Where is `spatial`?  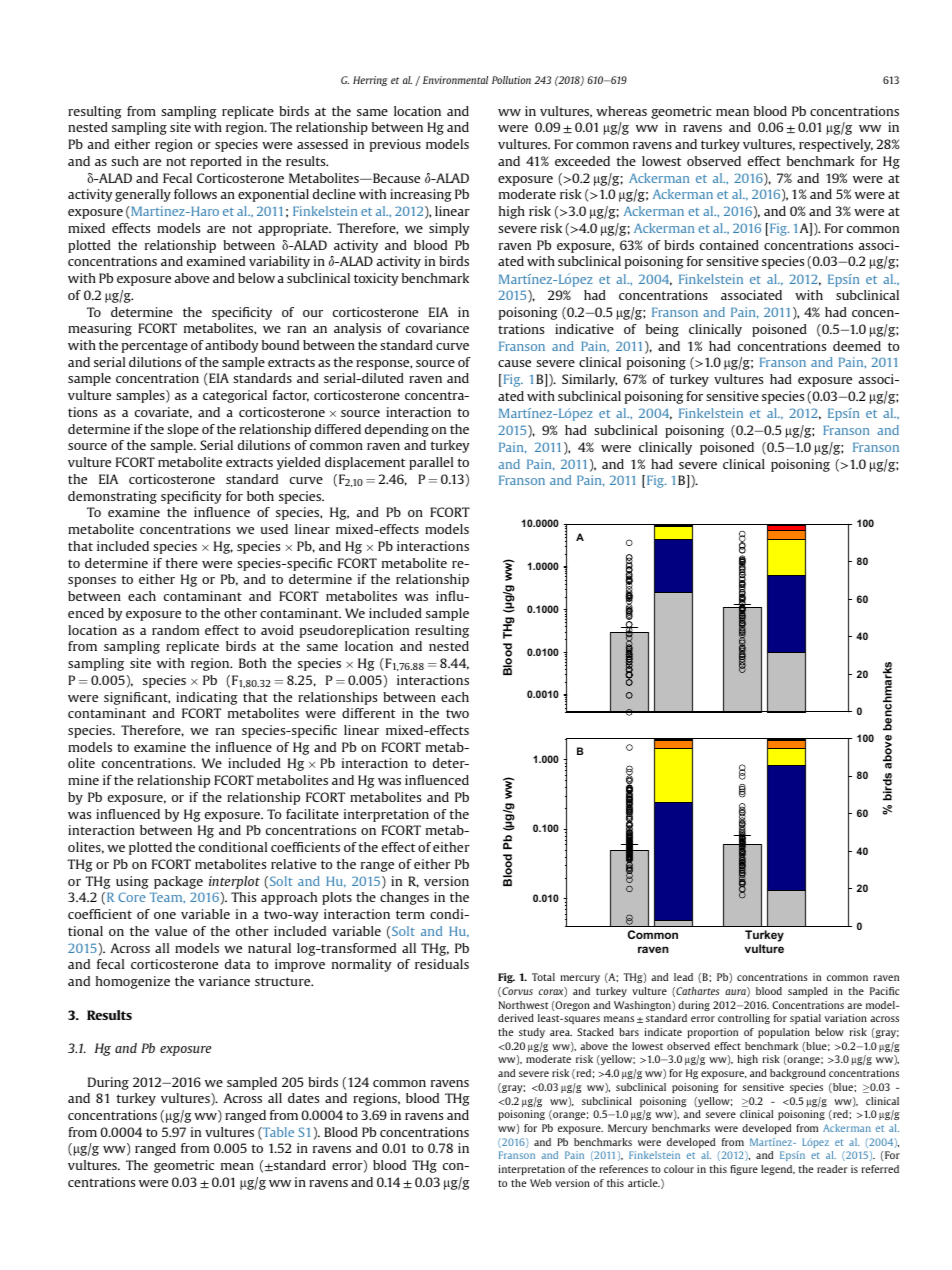 spatial is located at coordinates (805, 1019).
